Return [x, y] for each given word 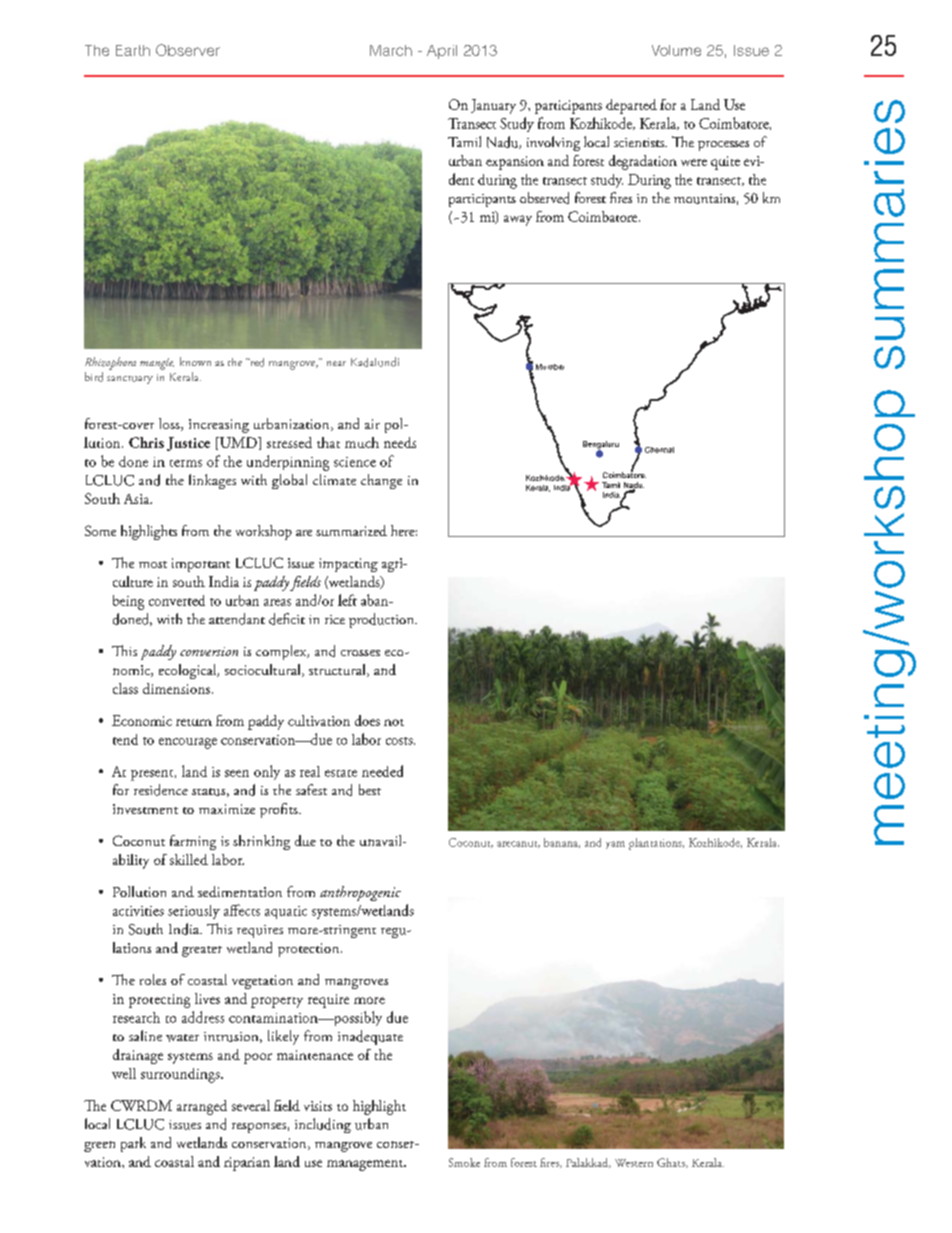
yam [615, 845]
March [391, 50]
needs [400, 442]
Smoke [464, 1162]
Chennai [659, 450]
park [133, 1144]
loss [170, 424]
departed [631, 106]
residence [161, 790]
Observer [188, 50]
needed [382, 771]
